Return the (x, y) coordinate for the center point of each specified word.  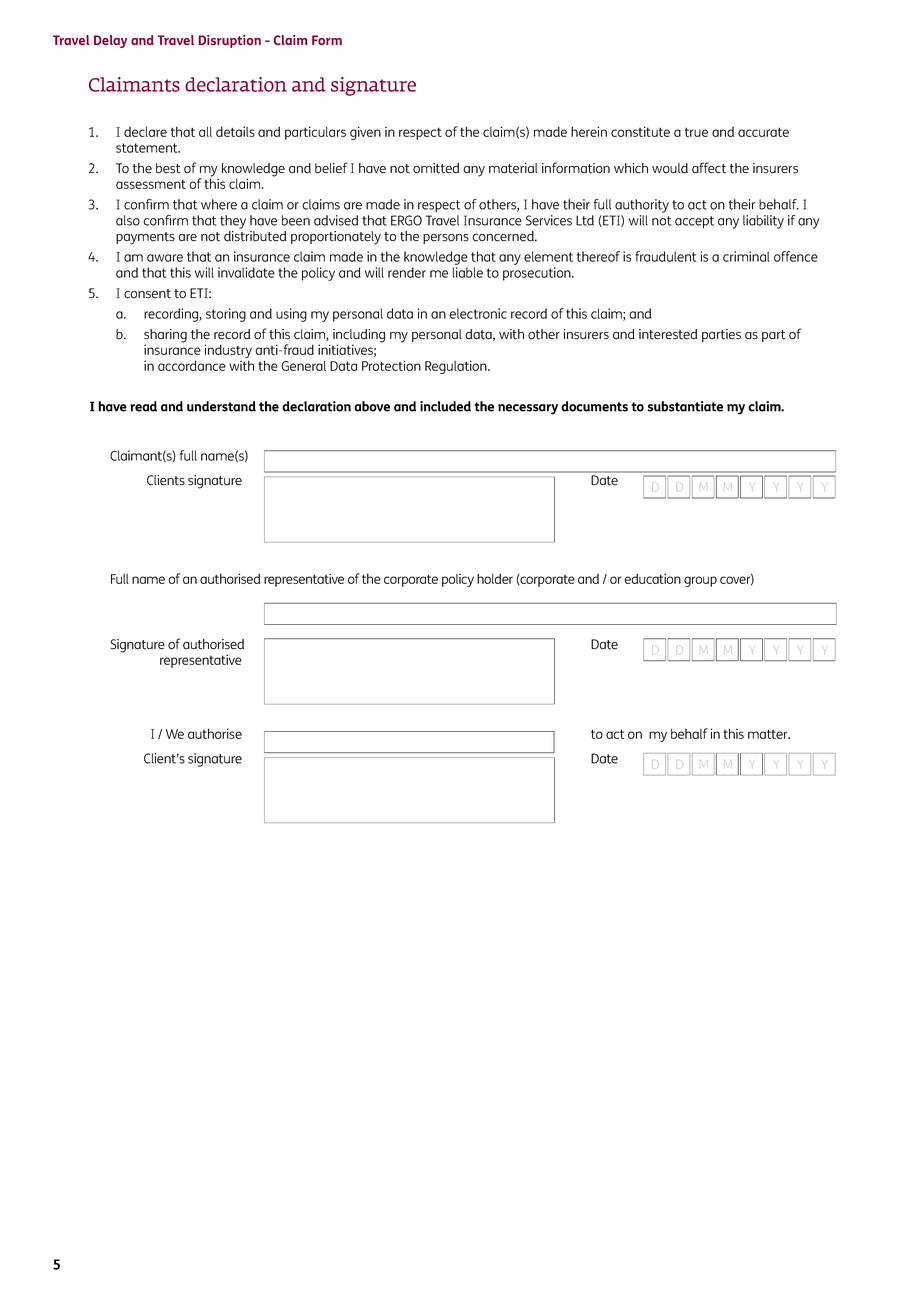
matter (769, 734)
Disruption (229, 41)
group (700, 581)
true (696, 132)
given (365, 133)
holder (495, 578)
